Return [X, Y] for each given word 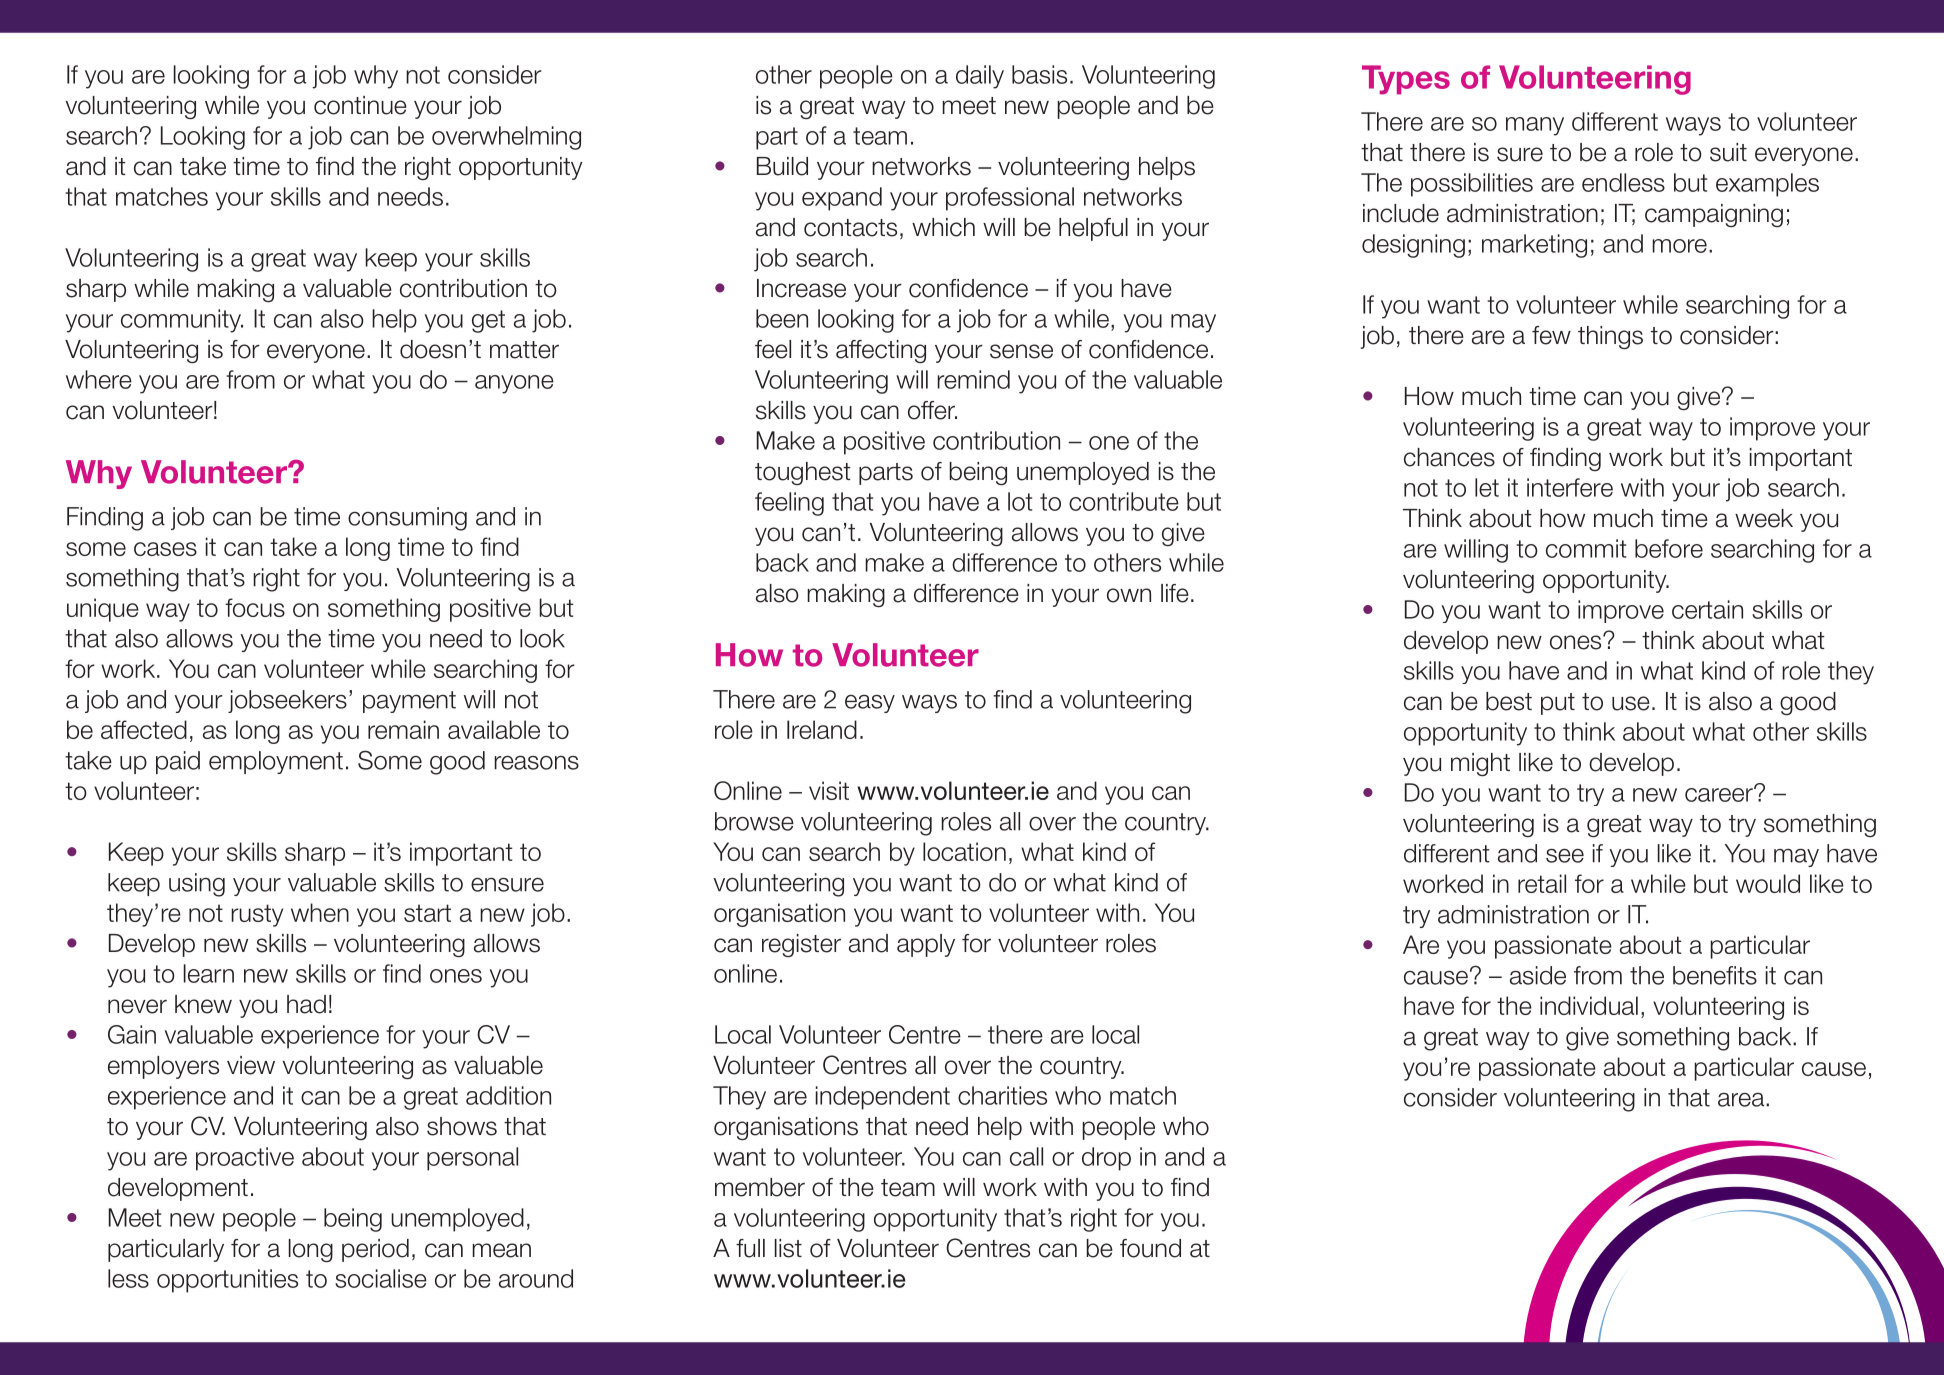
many [1535, 126]
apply [926, 945]
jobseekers [287, 701]
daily [980, 77]
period [375, 1250]
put [1558, 704]
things [1610, 337]
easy [870, 704]
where [99, 379]
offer [932, 410]
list [788, 1248]
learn [209, 973]
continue [360, 105]
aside [1538, 975]
